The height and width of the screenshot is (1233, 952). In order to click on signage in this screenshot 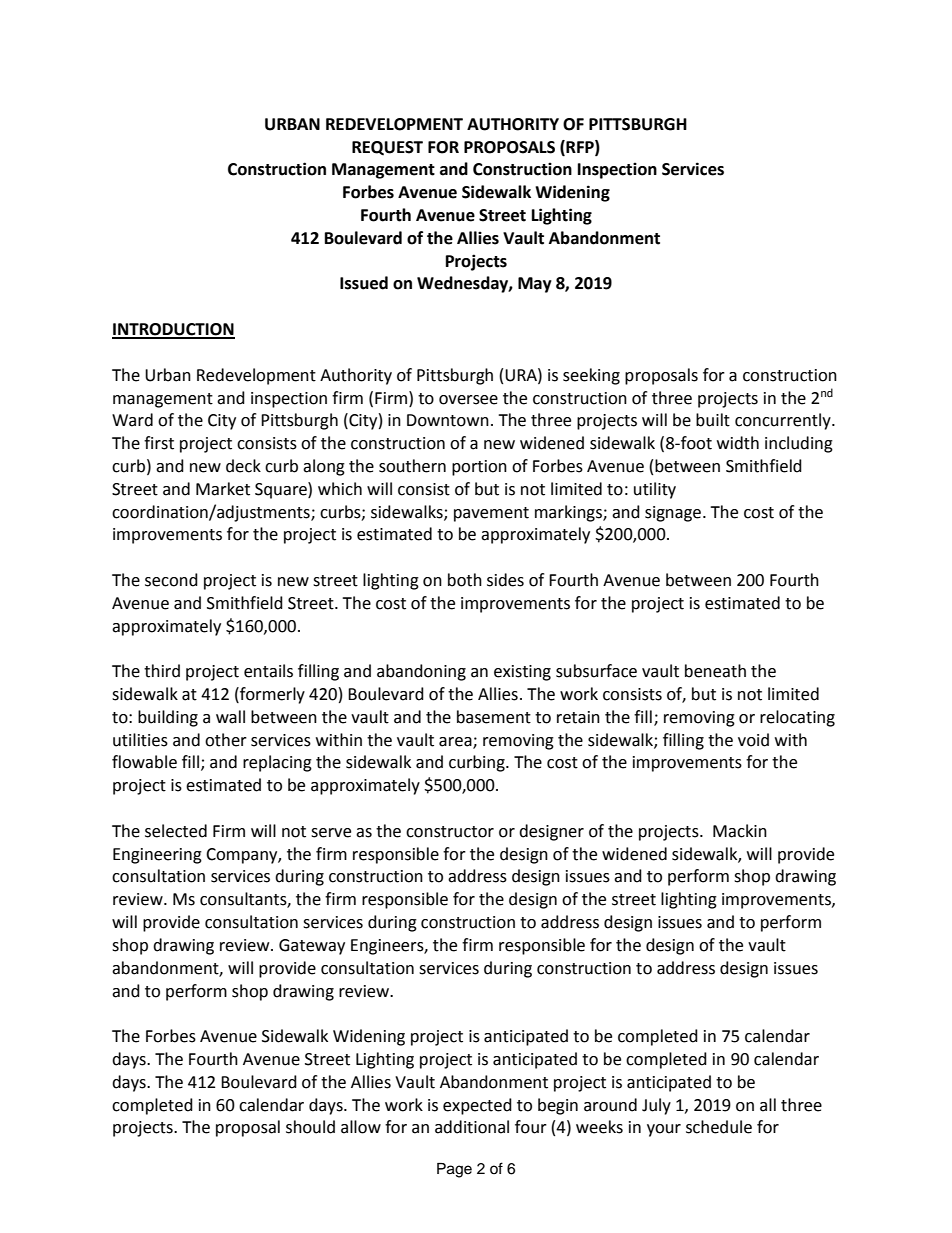, I will do `click(673, 514)`.
